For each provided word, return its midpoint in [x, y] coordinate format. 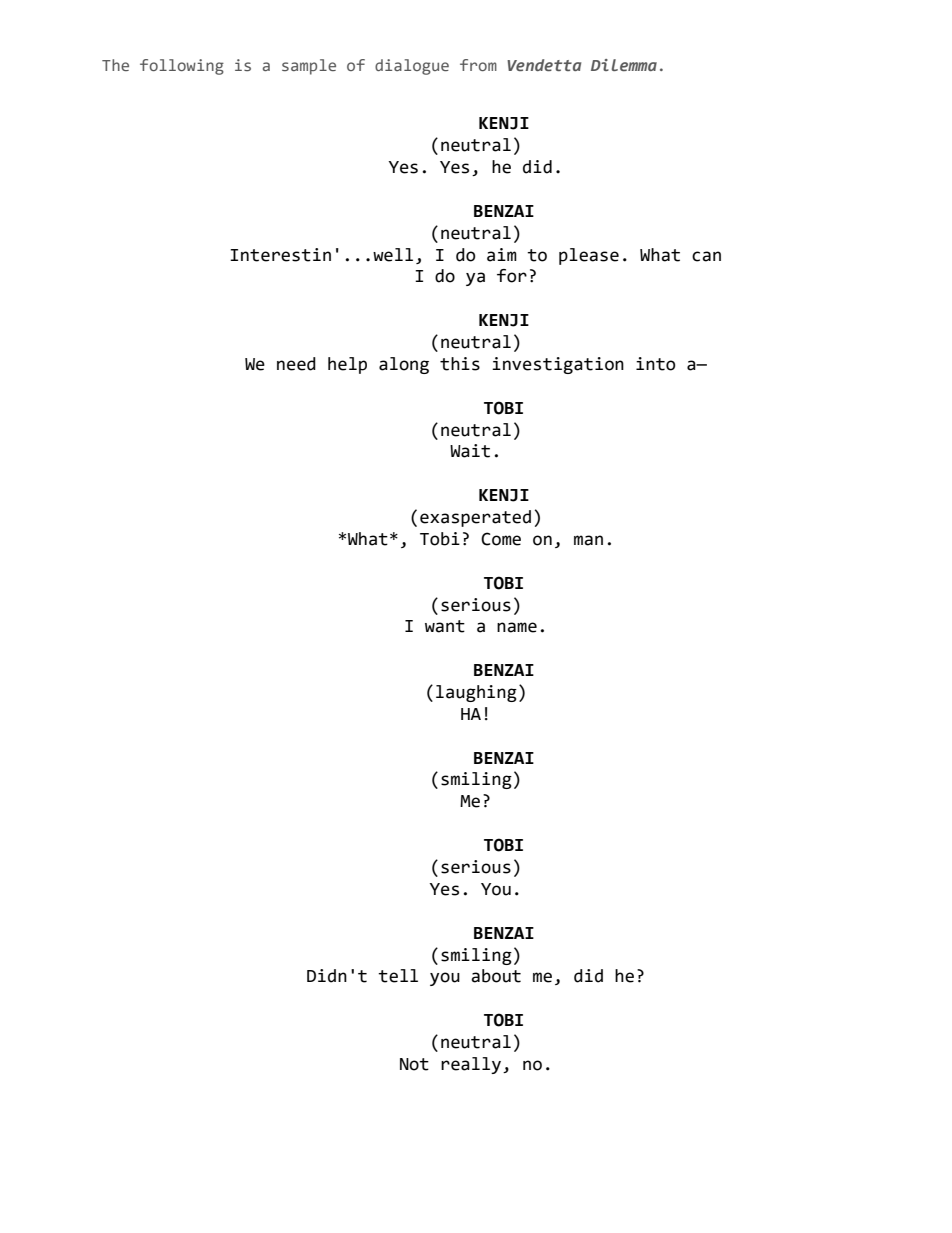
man [588, 540]
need [296, 364]
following [182, 67]
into [656, 364]
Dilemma [624, 65]
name [517, 627]
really [471, 1065]
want [445, 626]
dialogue [412, 67]
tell [398, 976]
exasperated [475, 518]
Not [414, 1064]
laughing [476, 693]
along [404, 365]
